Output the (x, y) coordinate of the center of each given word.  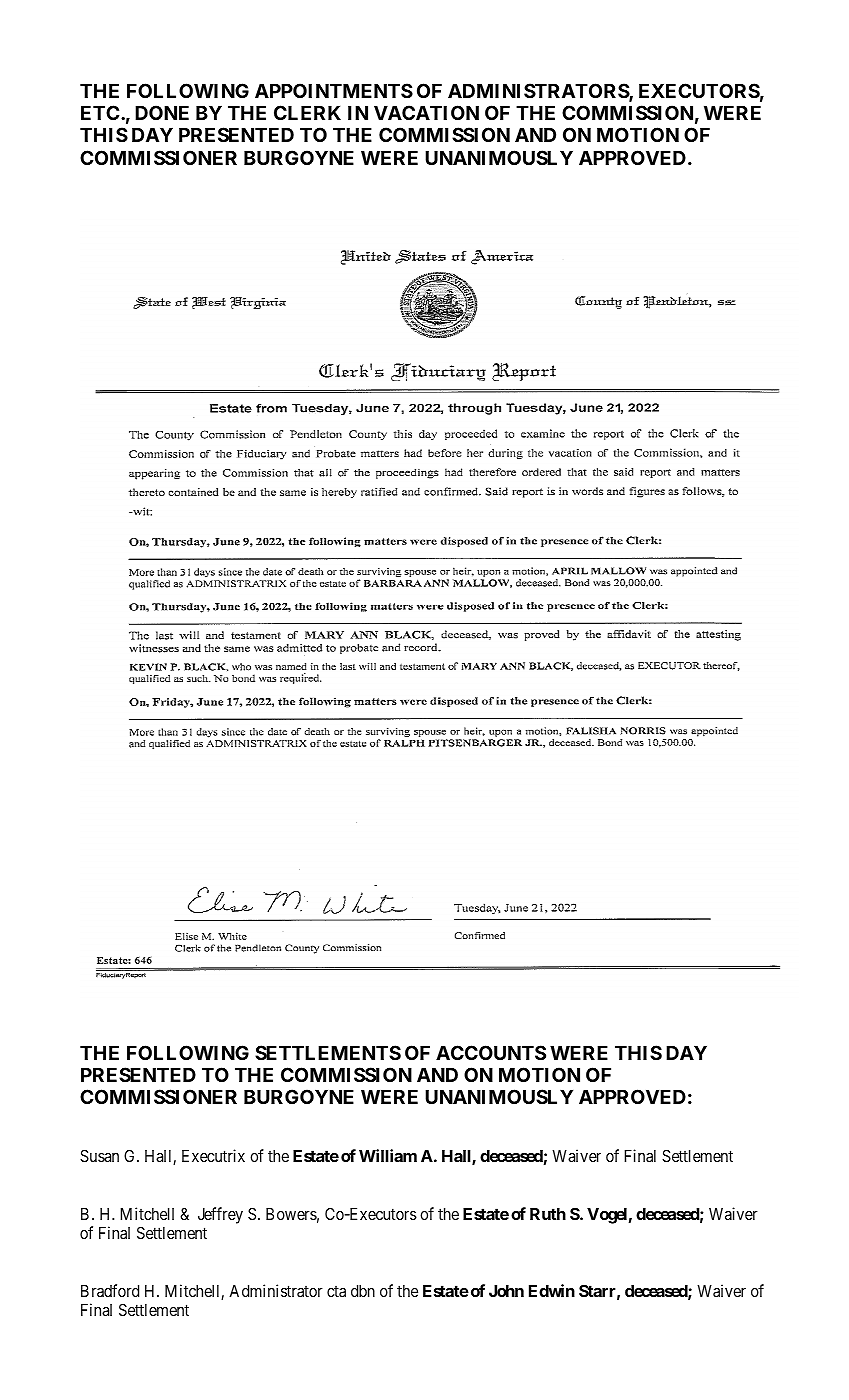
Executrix (213, 1155)
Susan (99, 1155)
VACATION (426, 112)
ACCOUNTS (491, 1052)
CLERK (307, 112)
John (506, 1291)
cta (336, 1291)
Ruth (548, 1214)
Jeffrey (220, 1215)
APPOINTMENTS (334, 90)
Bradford (110, 1290)
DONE (162, 112)
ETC (101, 112)
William (388, 1155)
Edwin (552, 1290)
